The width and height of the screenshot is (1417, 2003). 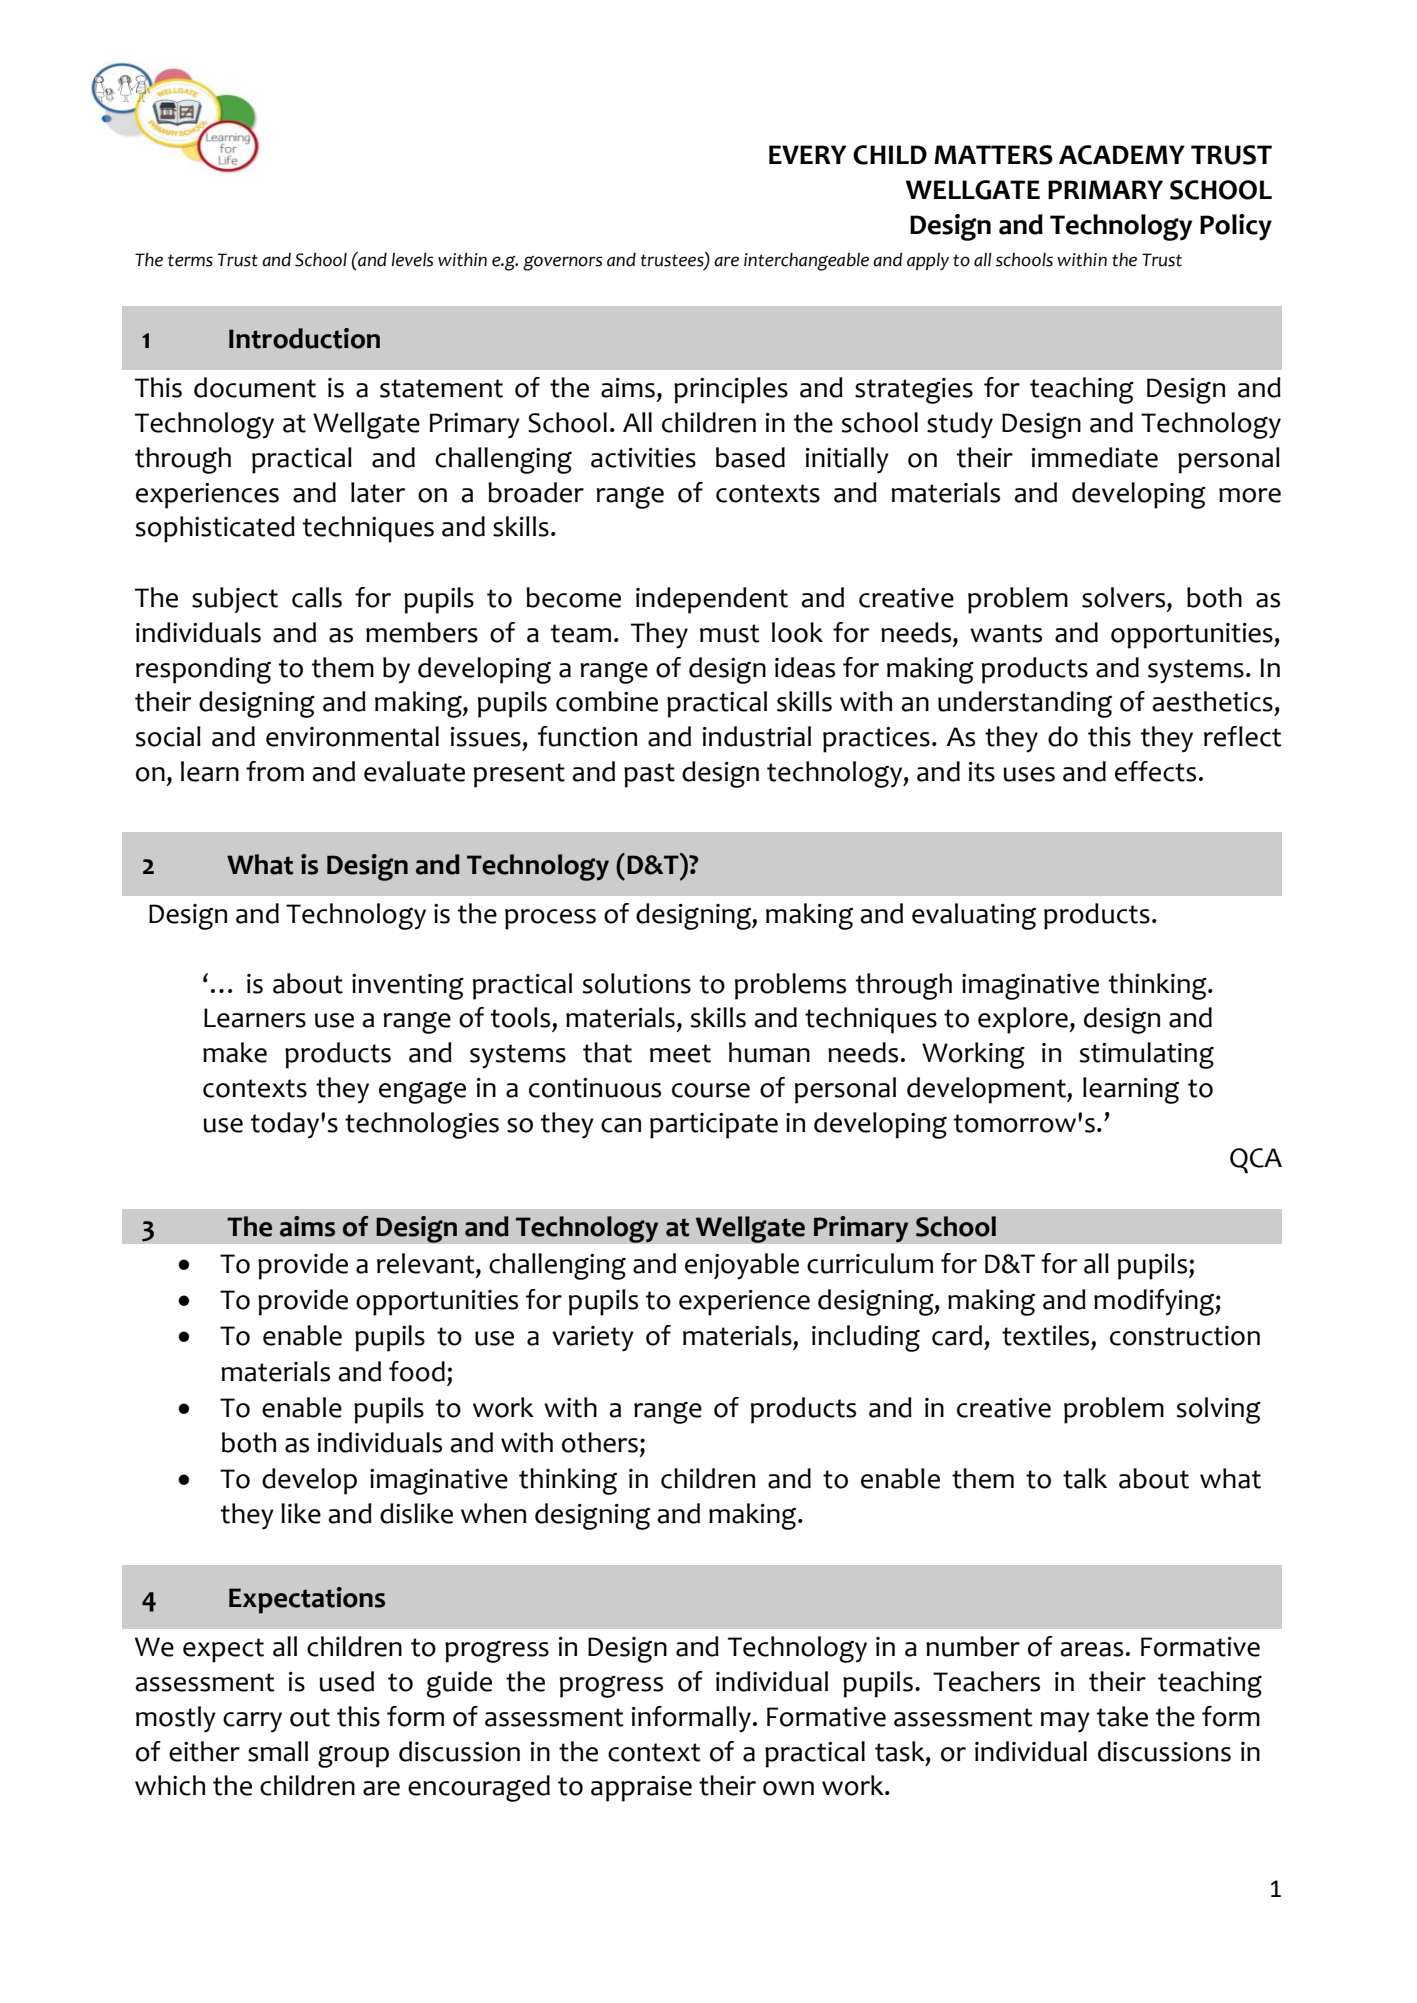 I want to click on calls, so click(x=317, y=597).
